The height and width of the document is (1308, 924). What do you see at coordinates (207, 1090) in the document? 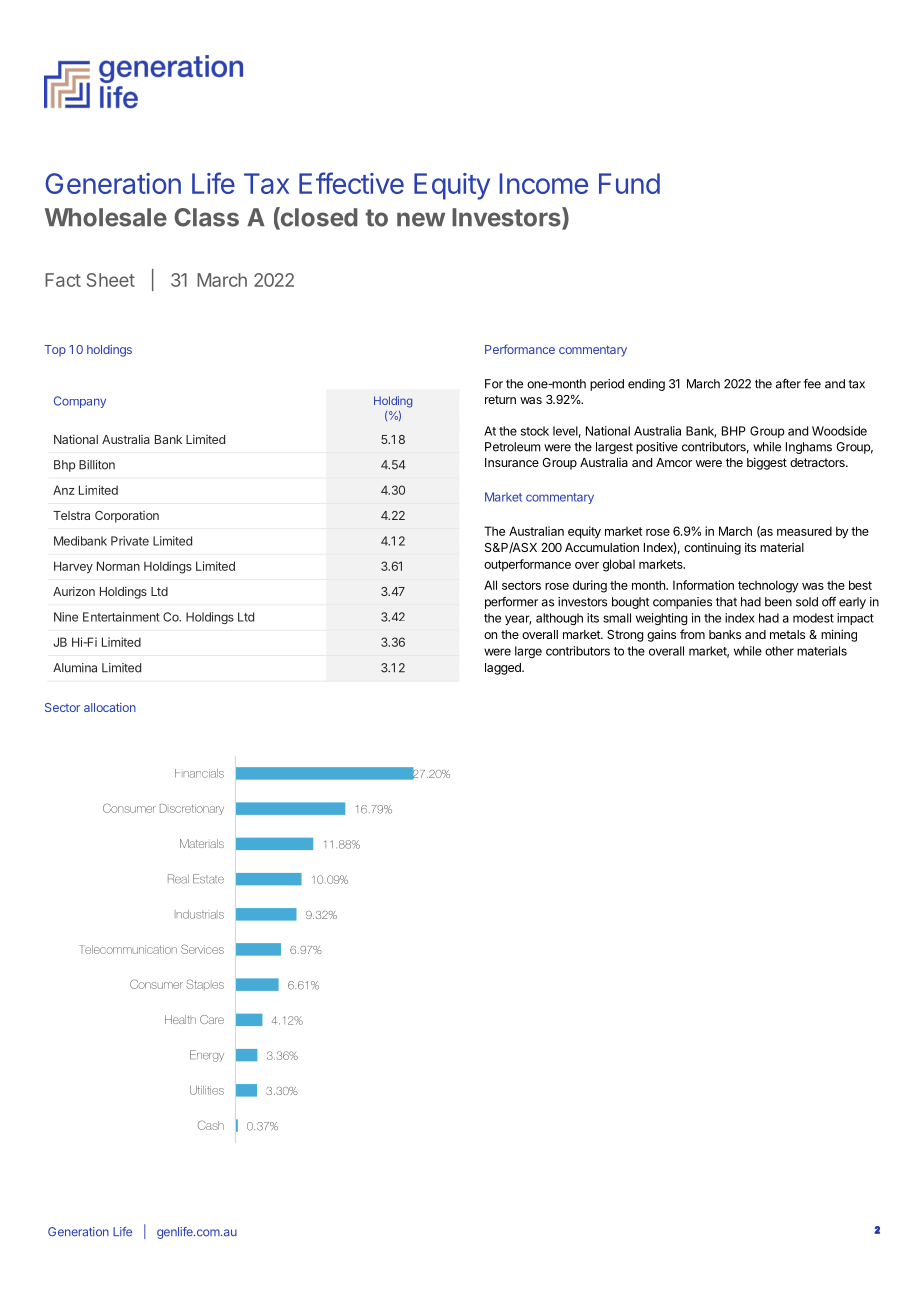
I see `Utilities` at bounding box center [207, 1090].
